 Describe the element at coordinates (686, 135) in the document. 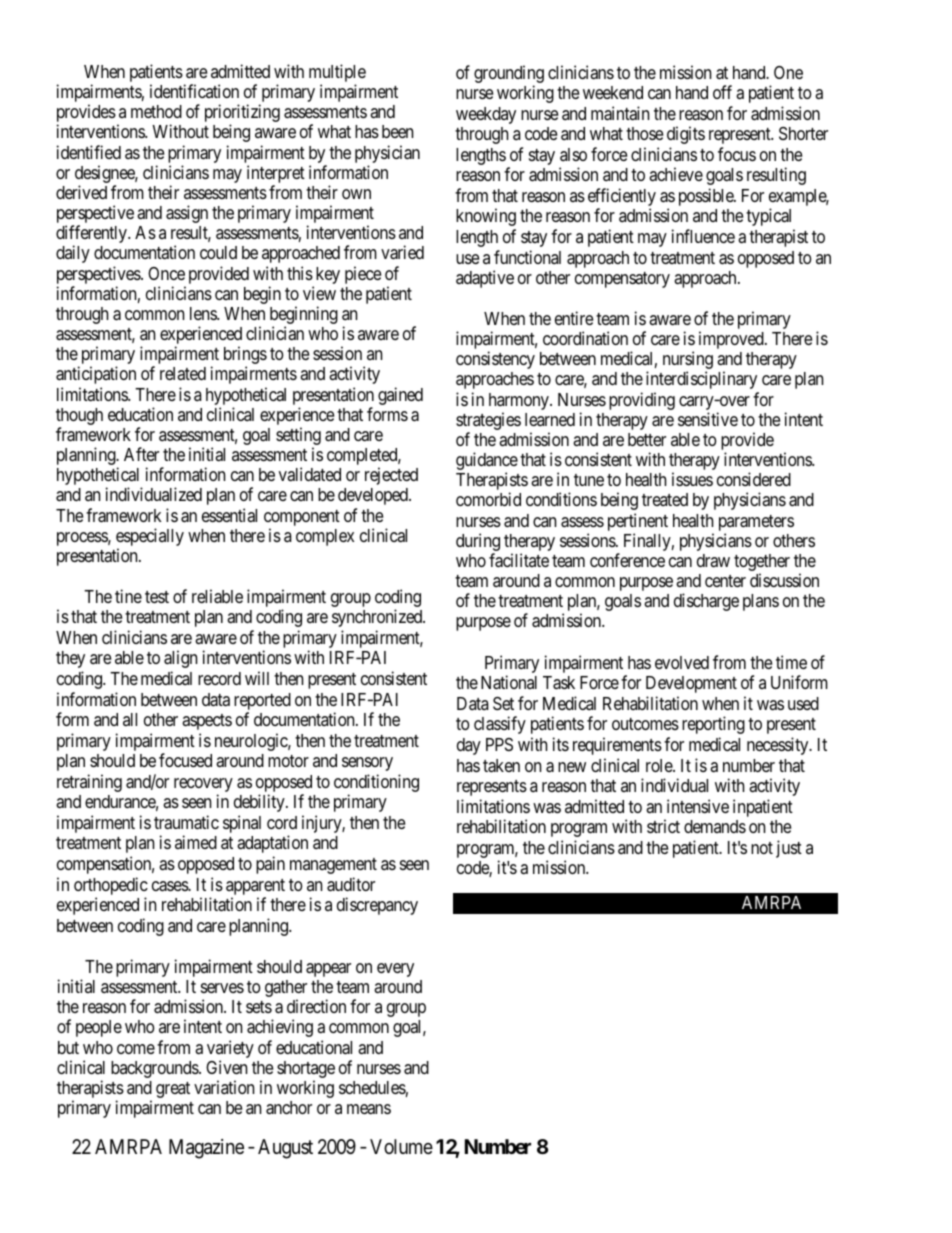

I see `digits` at that location.
